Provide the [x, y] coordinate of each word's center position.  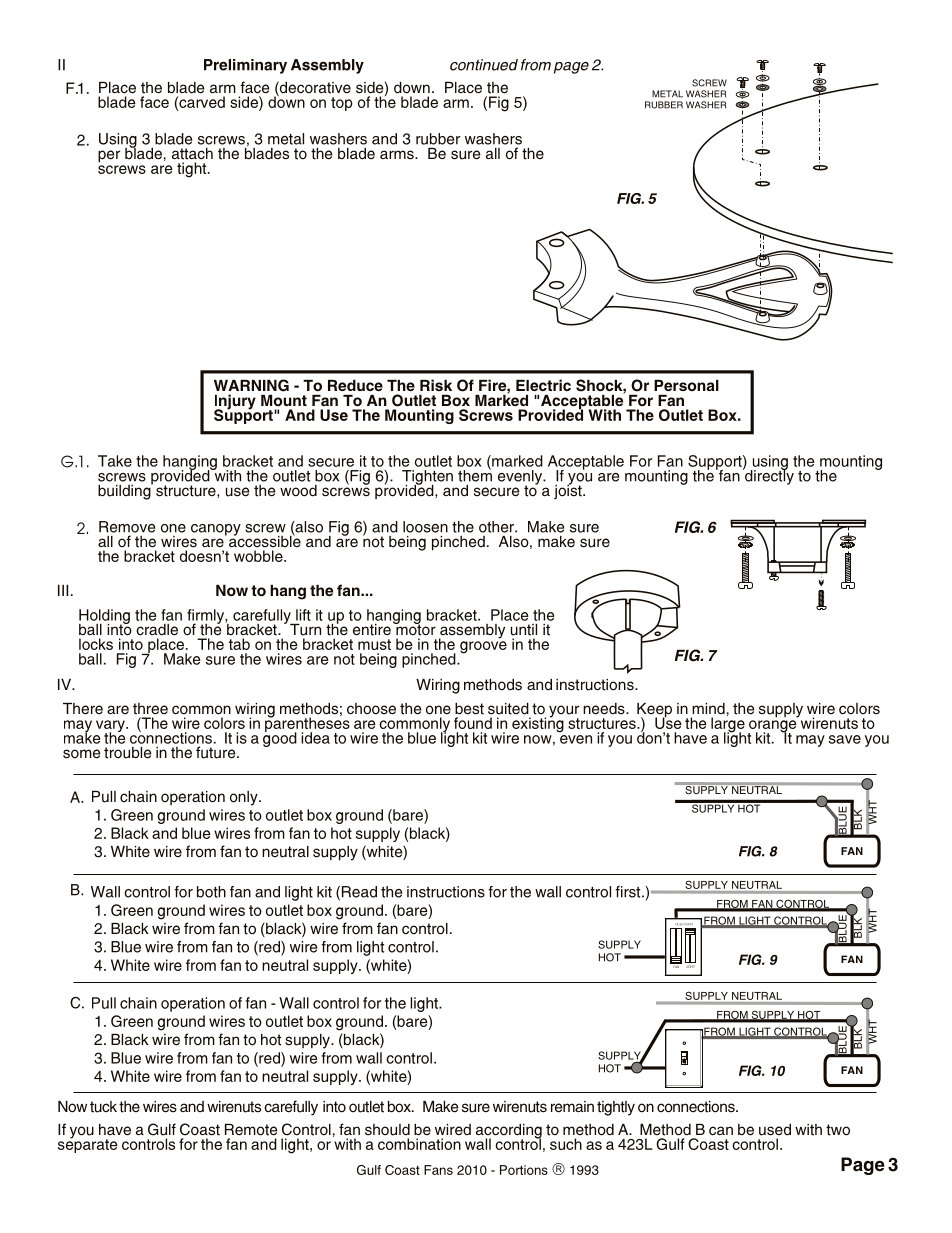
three [150, 709]
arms [398, 155]
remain [572, 1107]
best [469, 709]
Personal [686, 385]
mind [708, 708]
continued [484, 65]
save [845, 739]
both [211, 892]
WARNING [251, 385]
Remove [127, 527]
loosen [425, 527]
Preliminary [245, 66]
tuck [103, 1107]
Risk [436, 385]
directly [768, 476]
